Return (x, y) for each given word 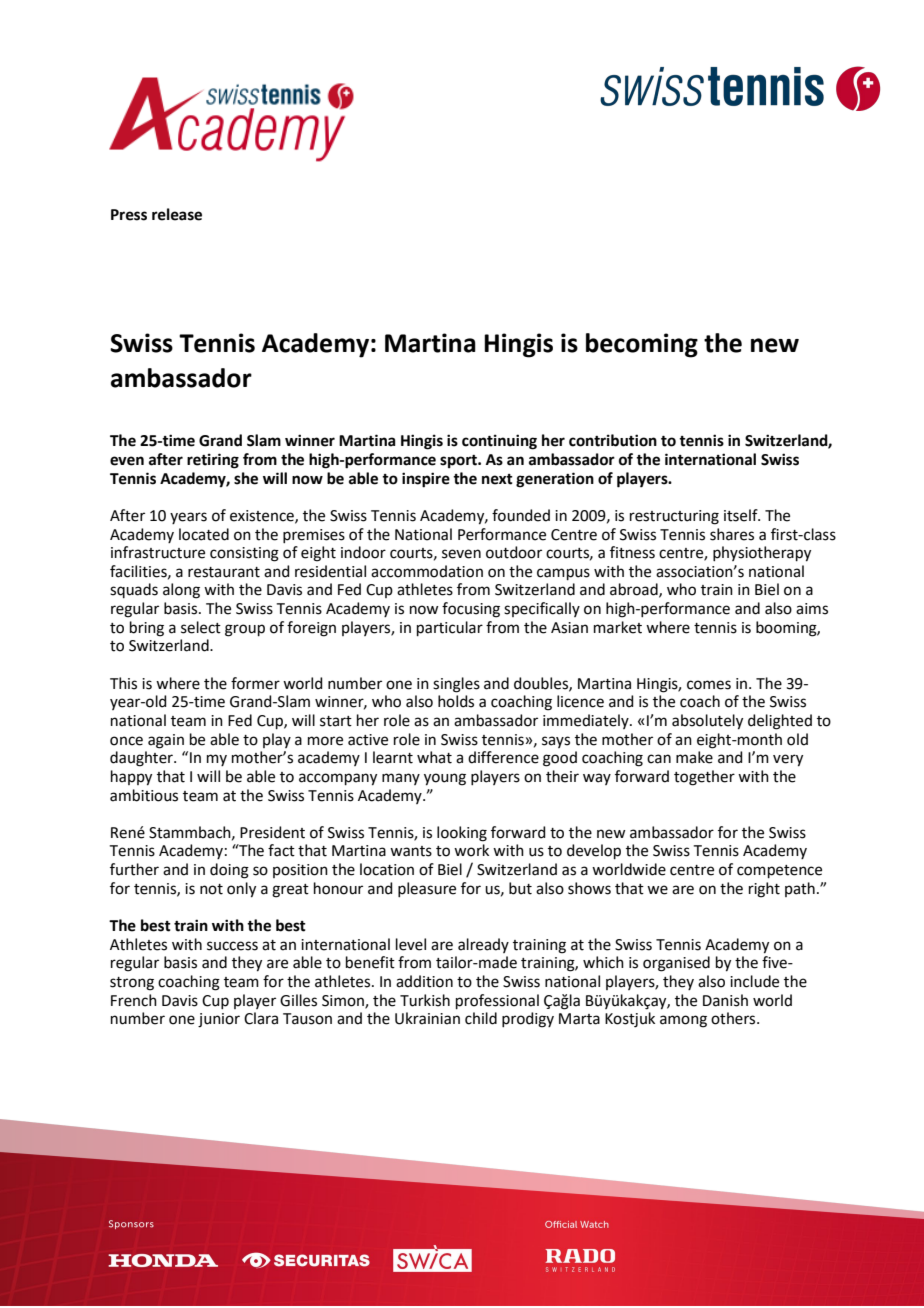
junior (219, 1020)
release (177, 214)
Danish (725, 1000)
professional (497, 1001)
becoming (642, 345)
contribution (613, 440)
